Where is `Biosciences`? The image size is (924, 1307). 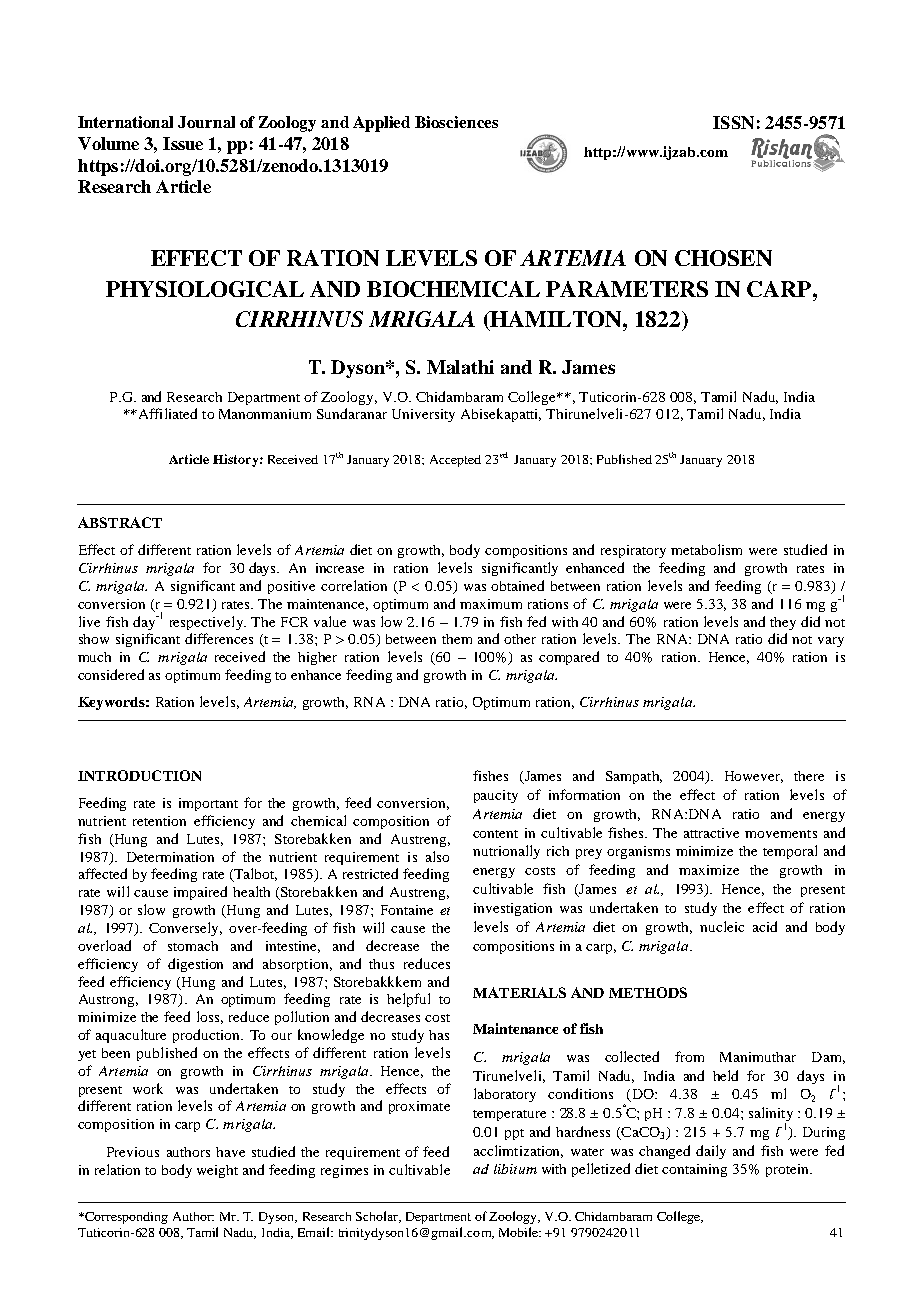 Biosciences is located at coordinates (456, 122).
